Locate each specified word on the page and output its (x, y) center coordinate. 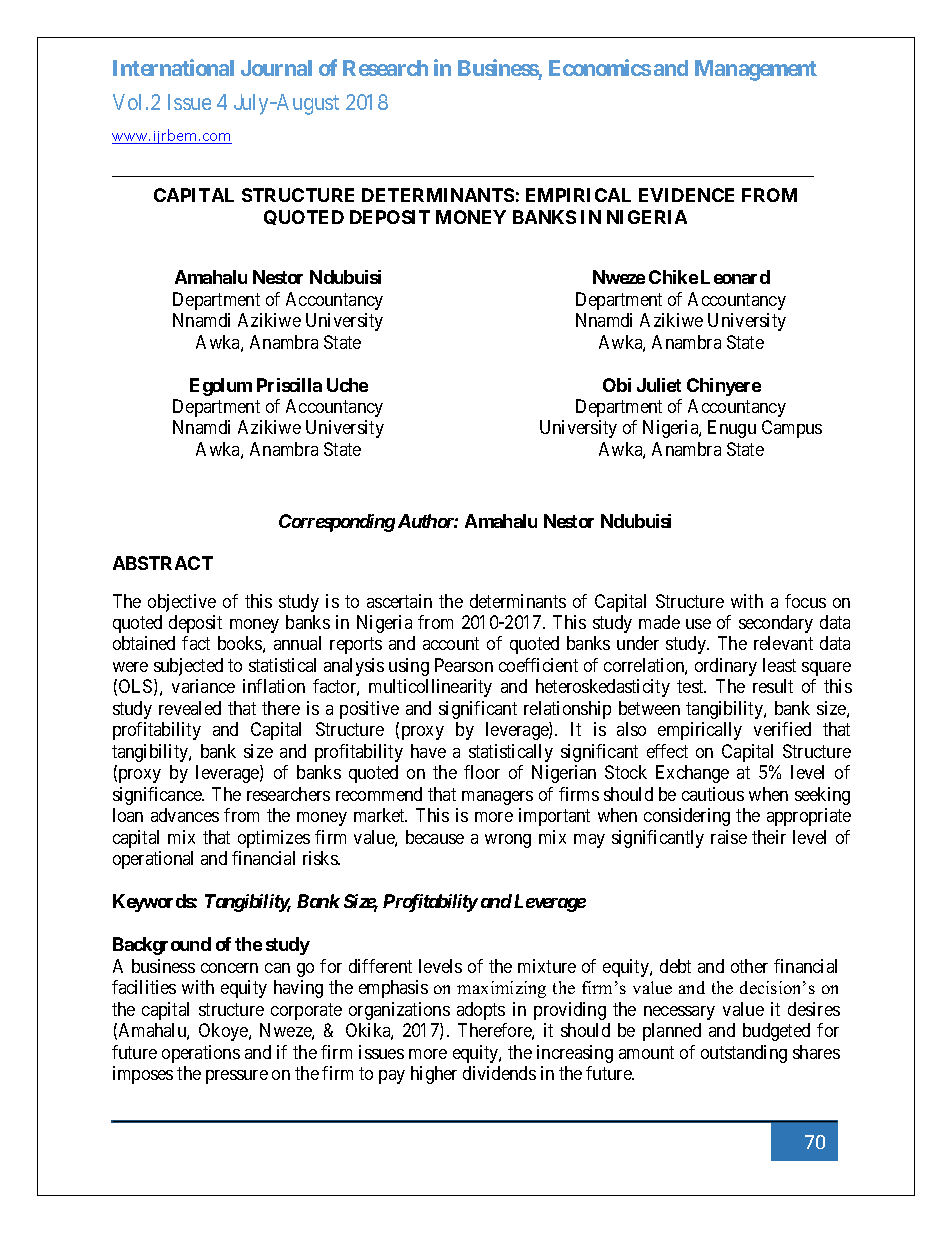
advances (185, 815)
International (173, 67)
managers (497, 798)
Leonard (735, 277)
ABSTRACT (163, 563)
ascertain (399, 601)
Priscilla (289, 385)
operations (201, 1054)
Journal (276, 68)
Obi (617, 385)
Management (756, 70)
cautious (713, 794)
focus (805, 601)
